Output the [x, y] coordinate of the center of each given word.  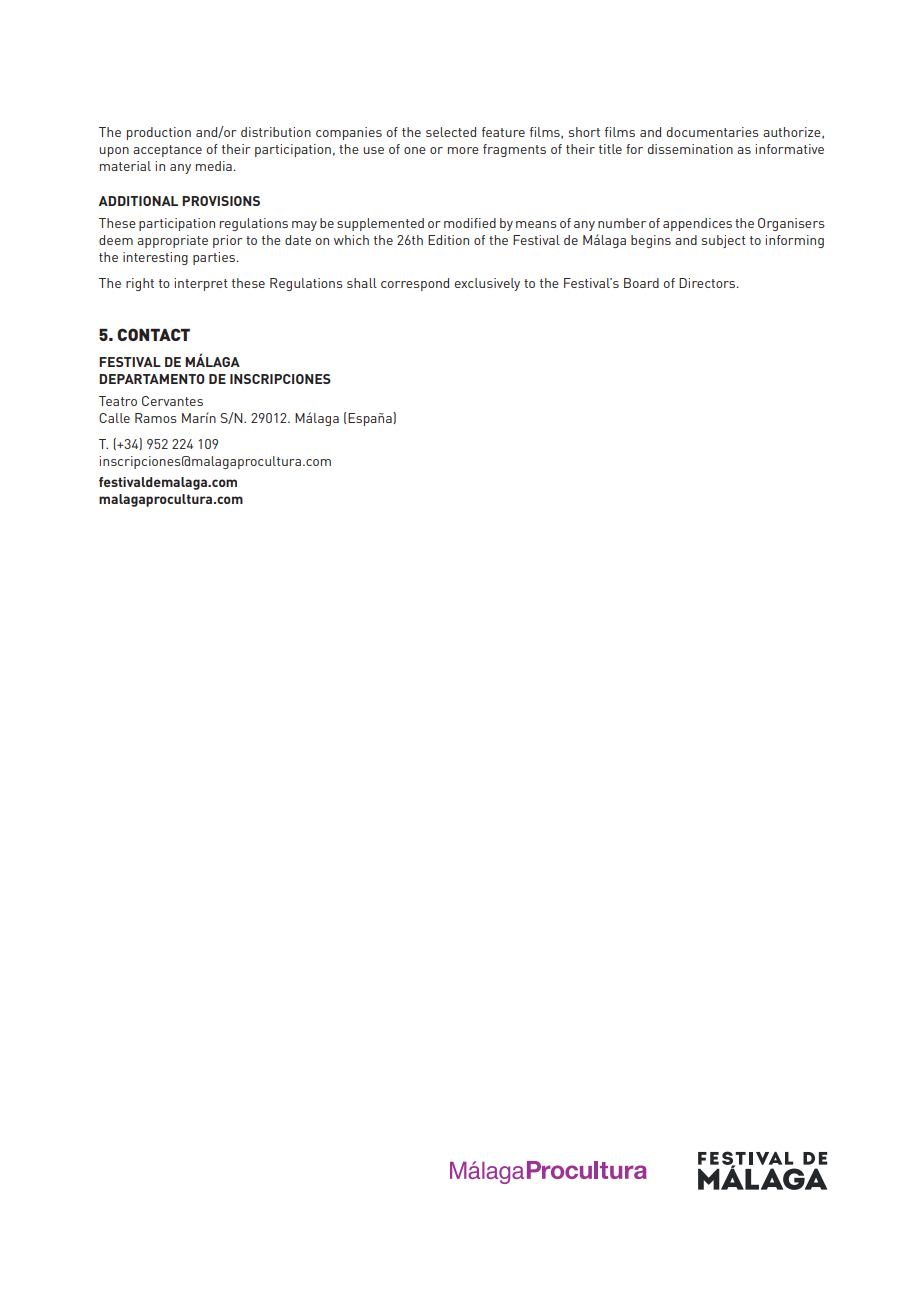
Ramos [156, 418]
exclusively [487, 284]
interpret [201, 284]
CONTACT [153, 334]
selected [451, 132]
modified [470, 223]
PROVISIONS [221, 201]
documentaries [713, 132]
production [159, 133]
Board [641, 283]
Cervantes [172, 401]
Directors [708, 283]
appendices [697, 224]
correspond [415, 284]
